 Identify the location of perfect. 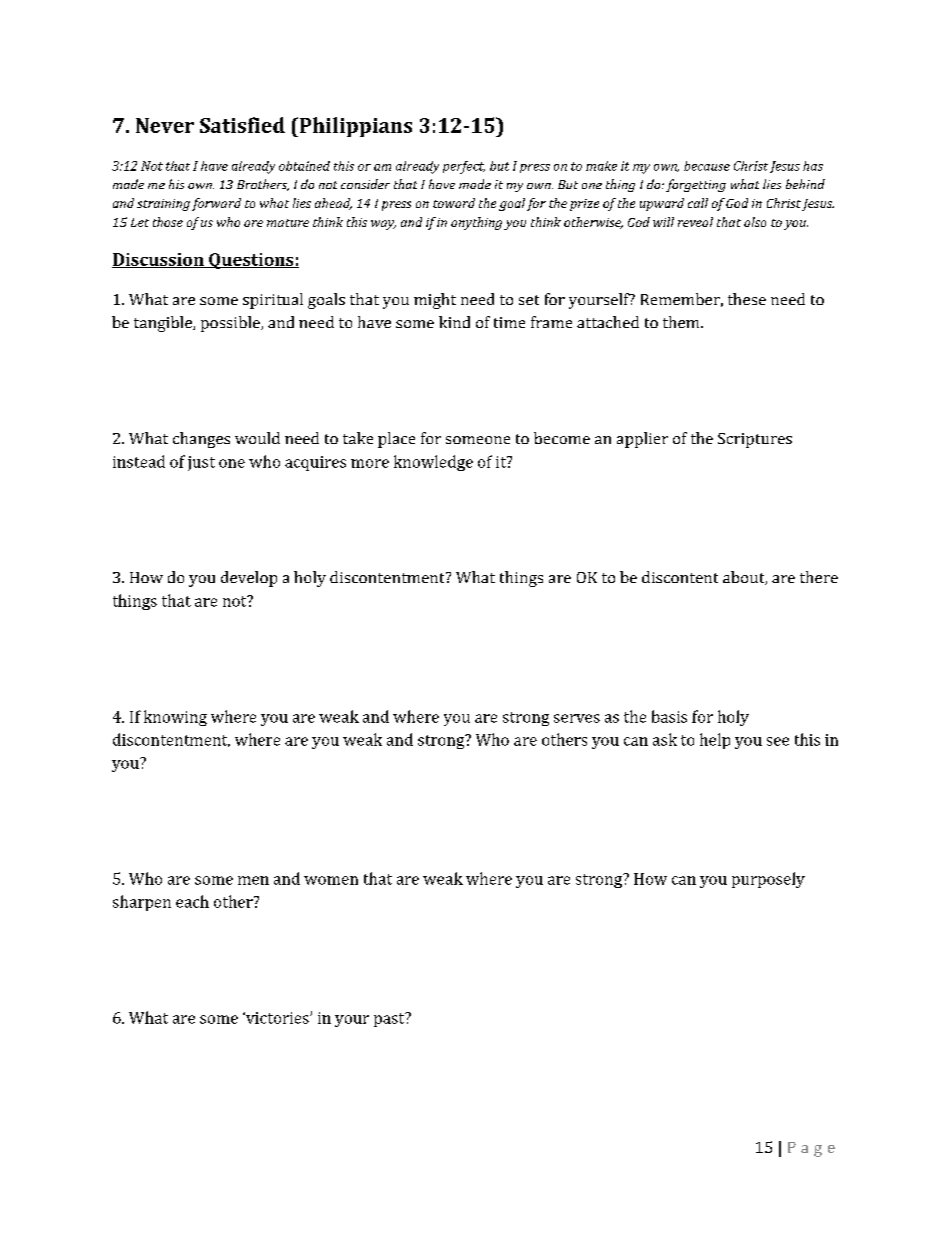
(464, 167).
